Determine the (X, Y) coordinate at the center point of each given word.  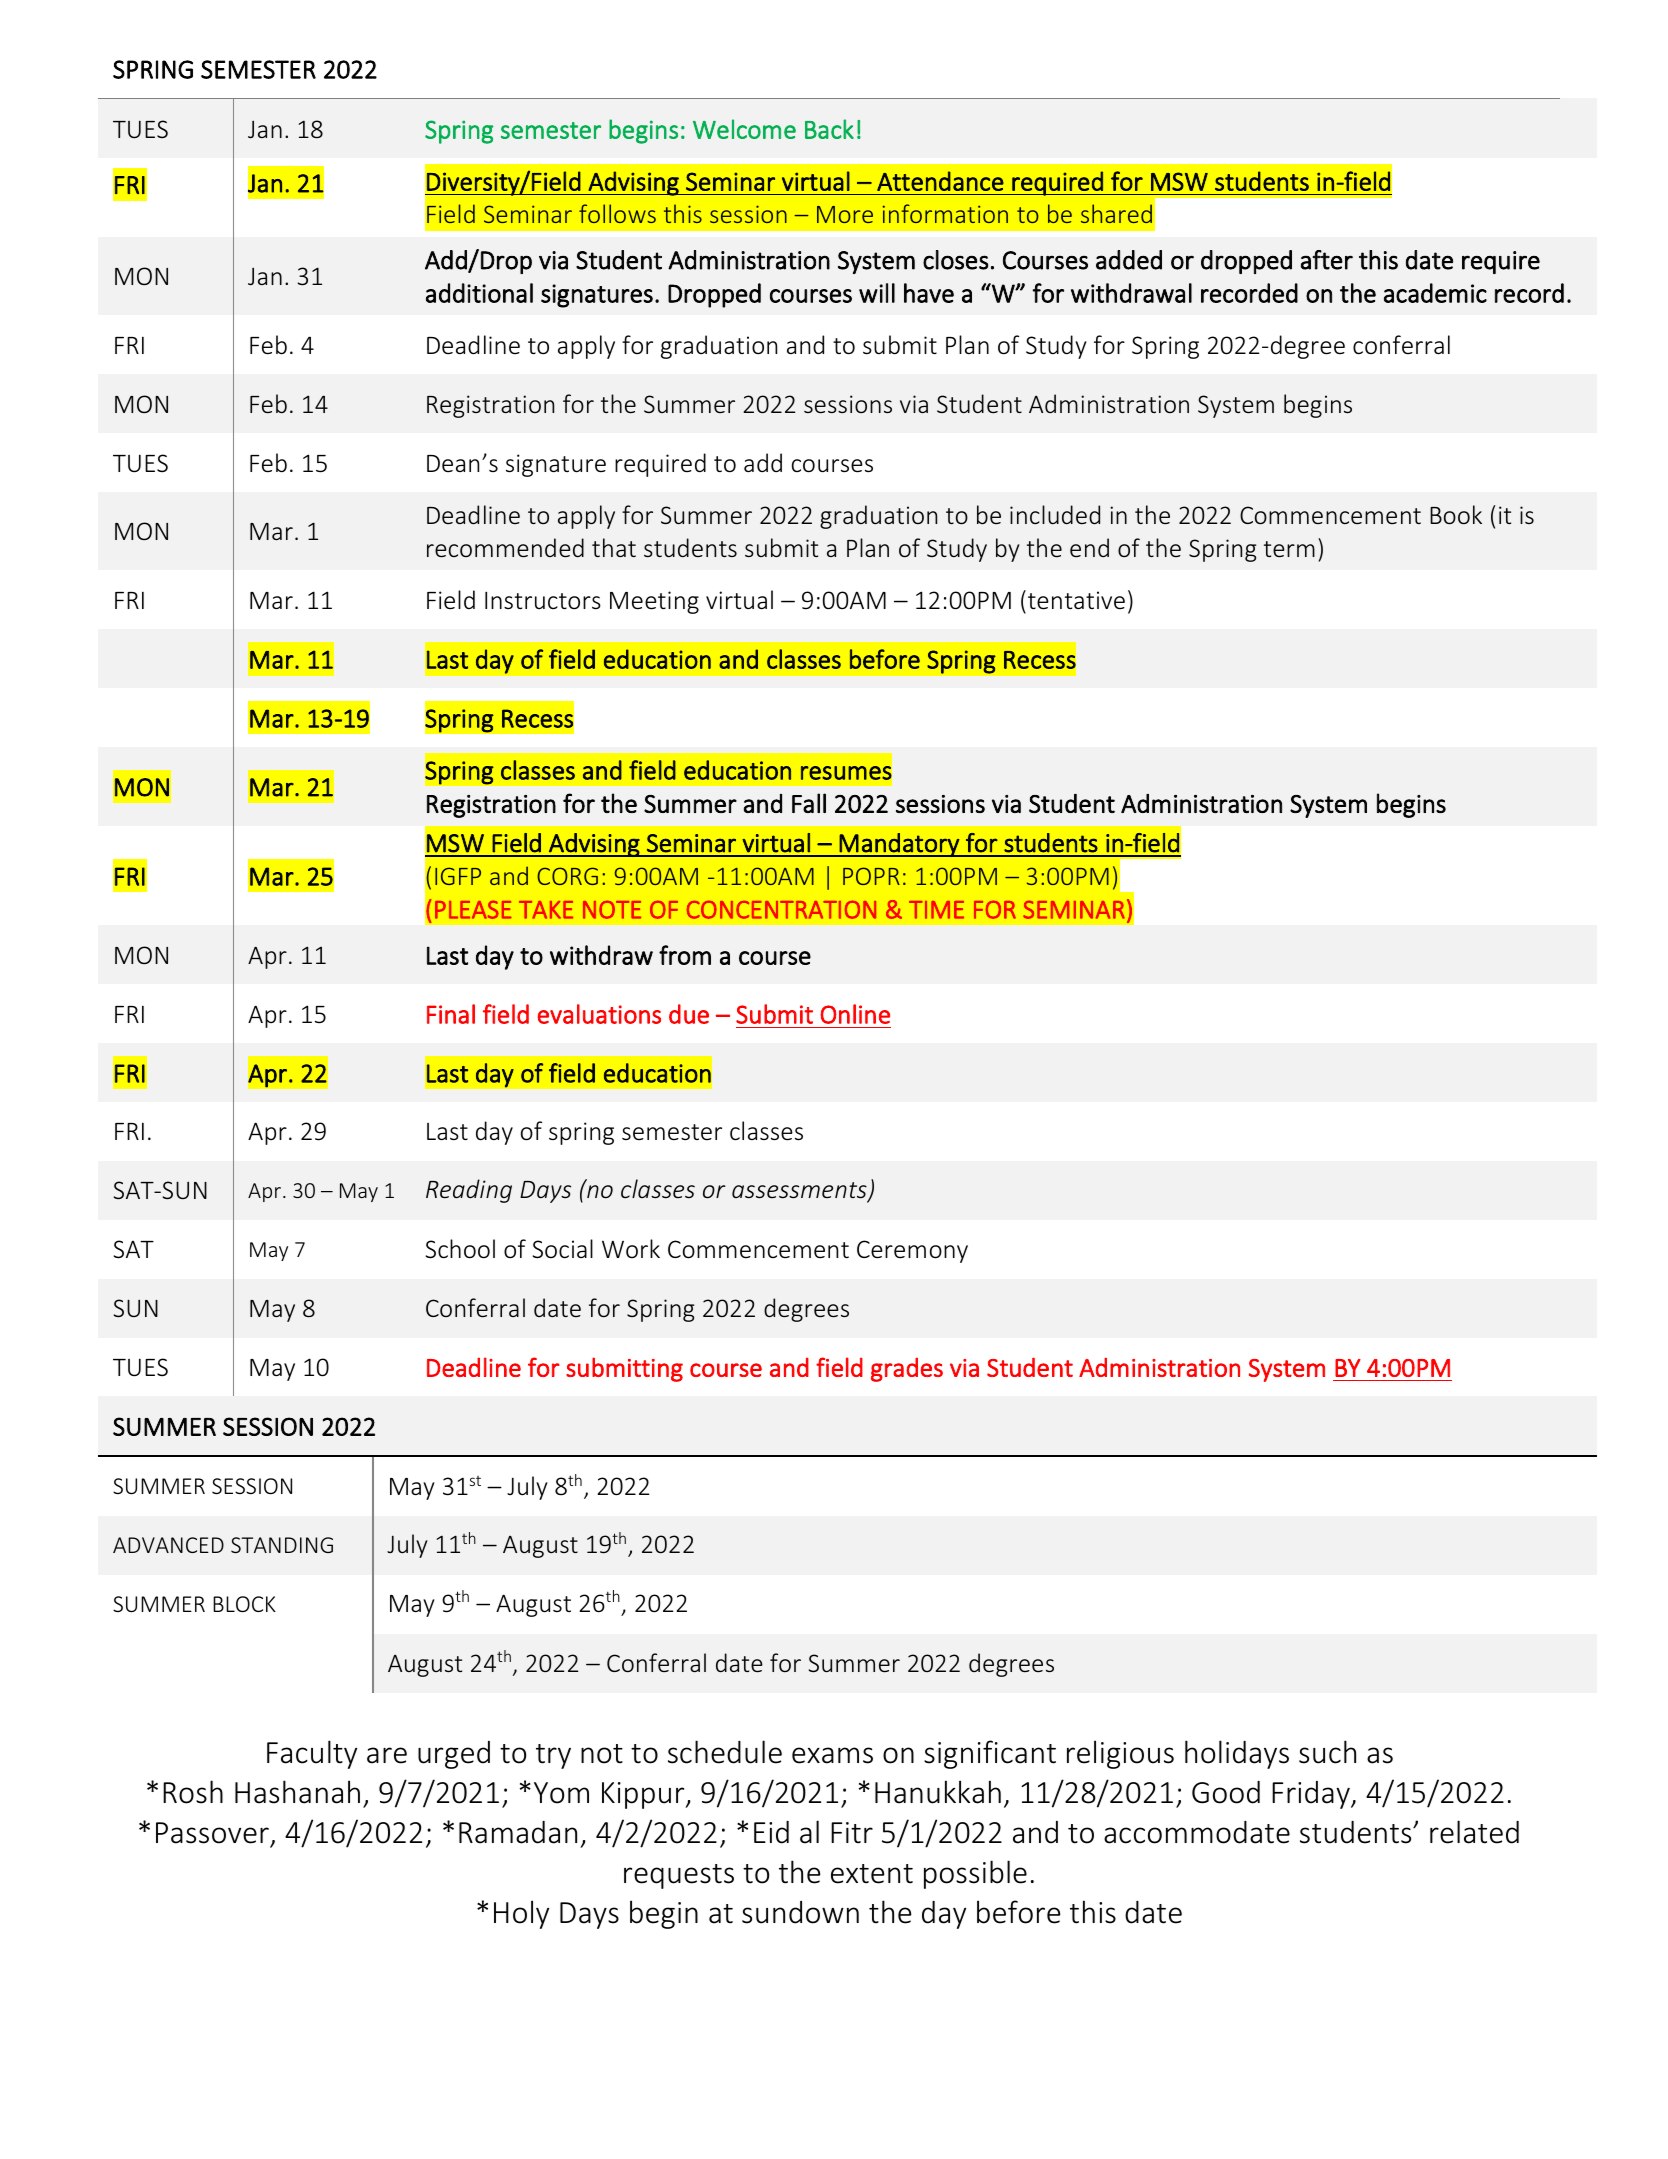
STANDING (282, 1545)
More (845, 214)
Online (855, 1014)
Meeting (654, 602)
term (1289, 549)
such (1327, 1752)
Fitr (852, 1833)
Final (451, 1014)
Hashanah (297, 1792)
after (1327, 260)
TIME (936, 910)
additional (479, 293)
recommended (505, 547)
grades (907, 1369)
